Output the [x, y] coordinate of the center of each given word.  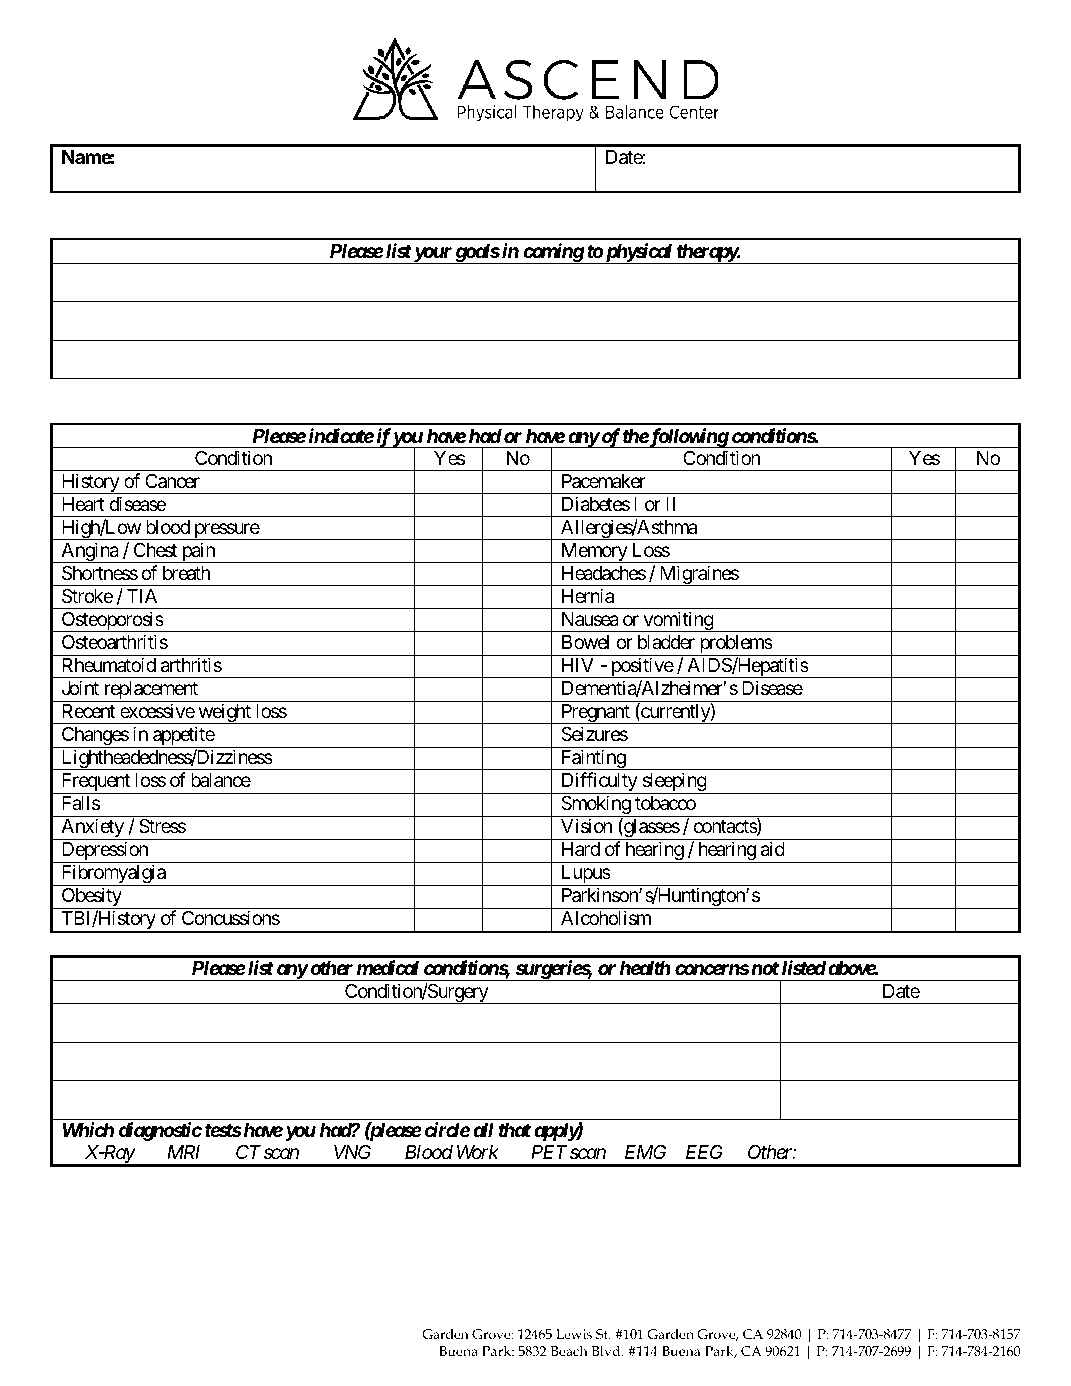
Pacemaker [604, 481]
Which [88, 1129]
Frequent [95, 783]
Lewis [574, 1334]
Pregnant [595, 714]
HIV [578, 665]
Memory [593, 553]
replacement [150, 691]
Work [478, 1152]
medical [388, 967]
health [645, 968]
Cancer [172, 481]
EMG [645, 1152]
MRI [183, 1152]
